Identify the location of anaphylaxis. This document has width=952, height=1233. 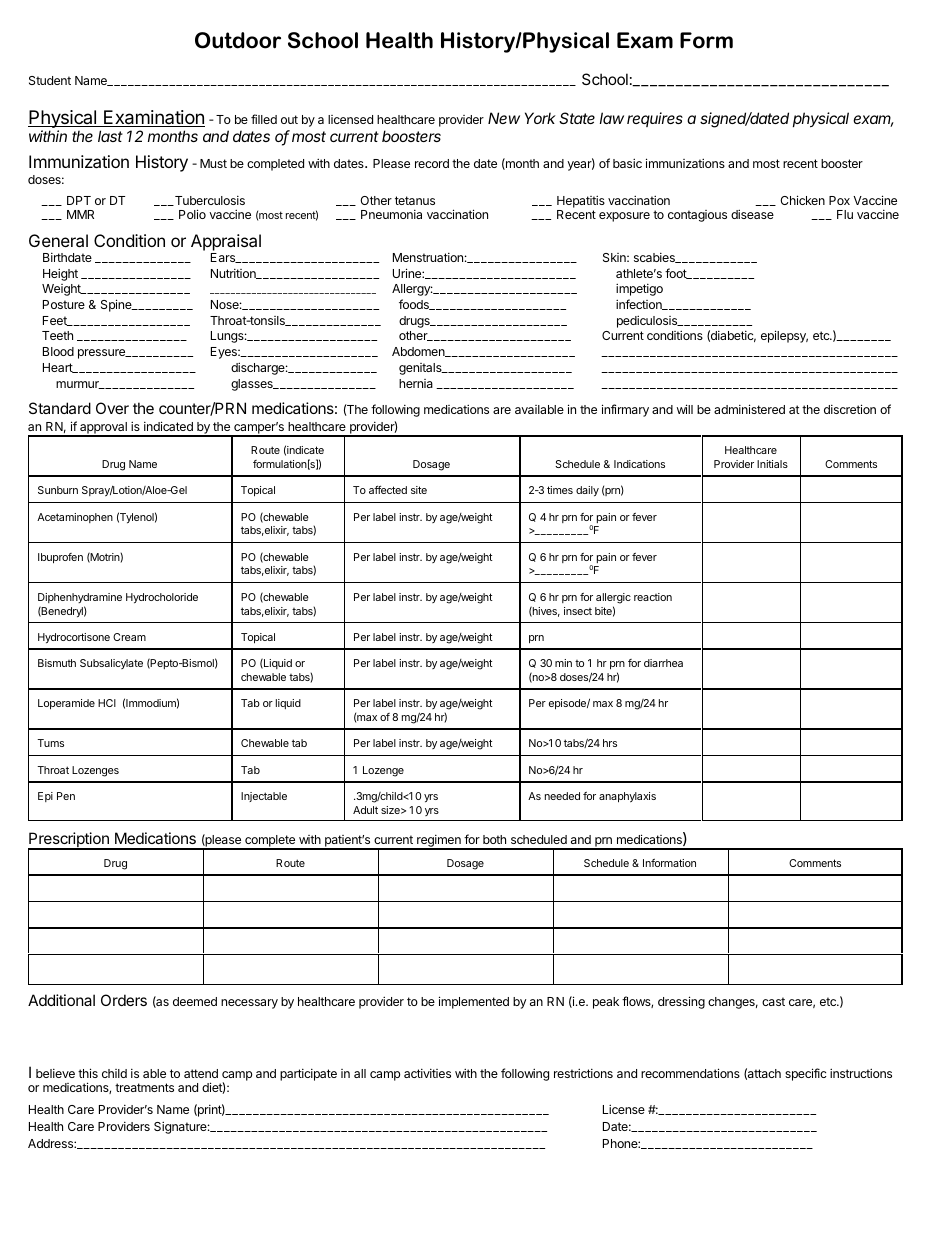
(627, 797).
